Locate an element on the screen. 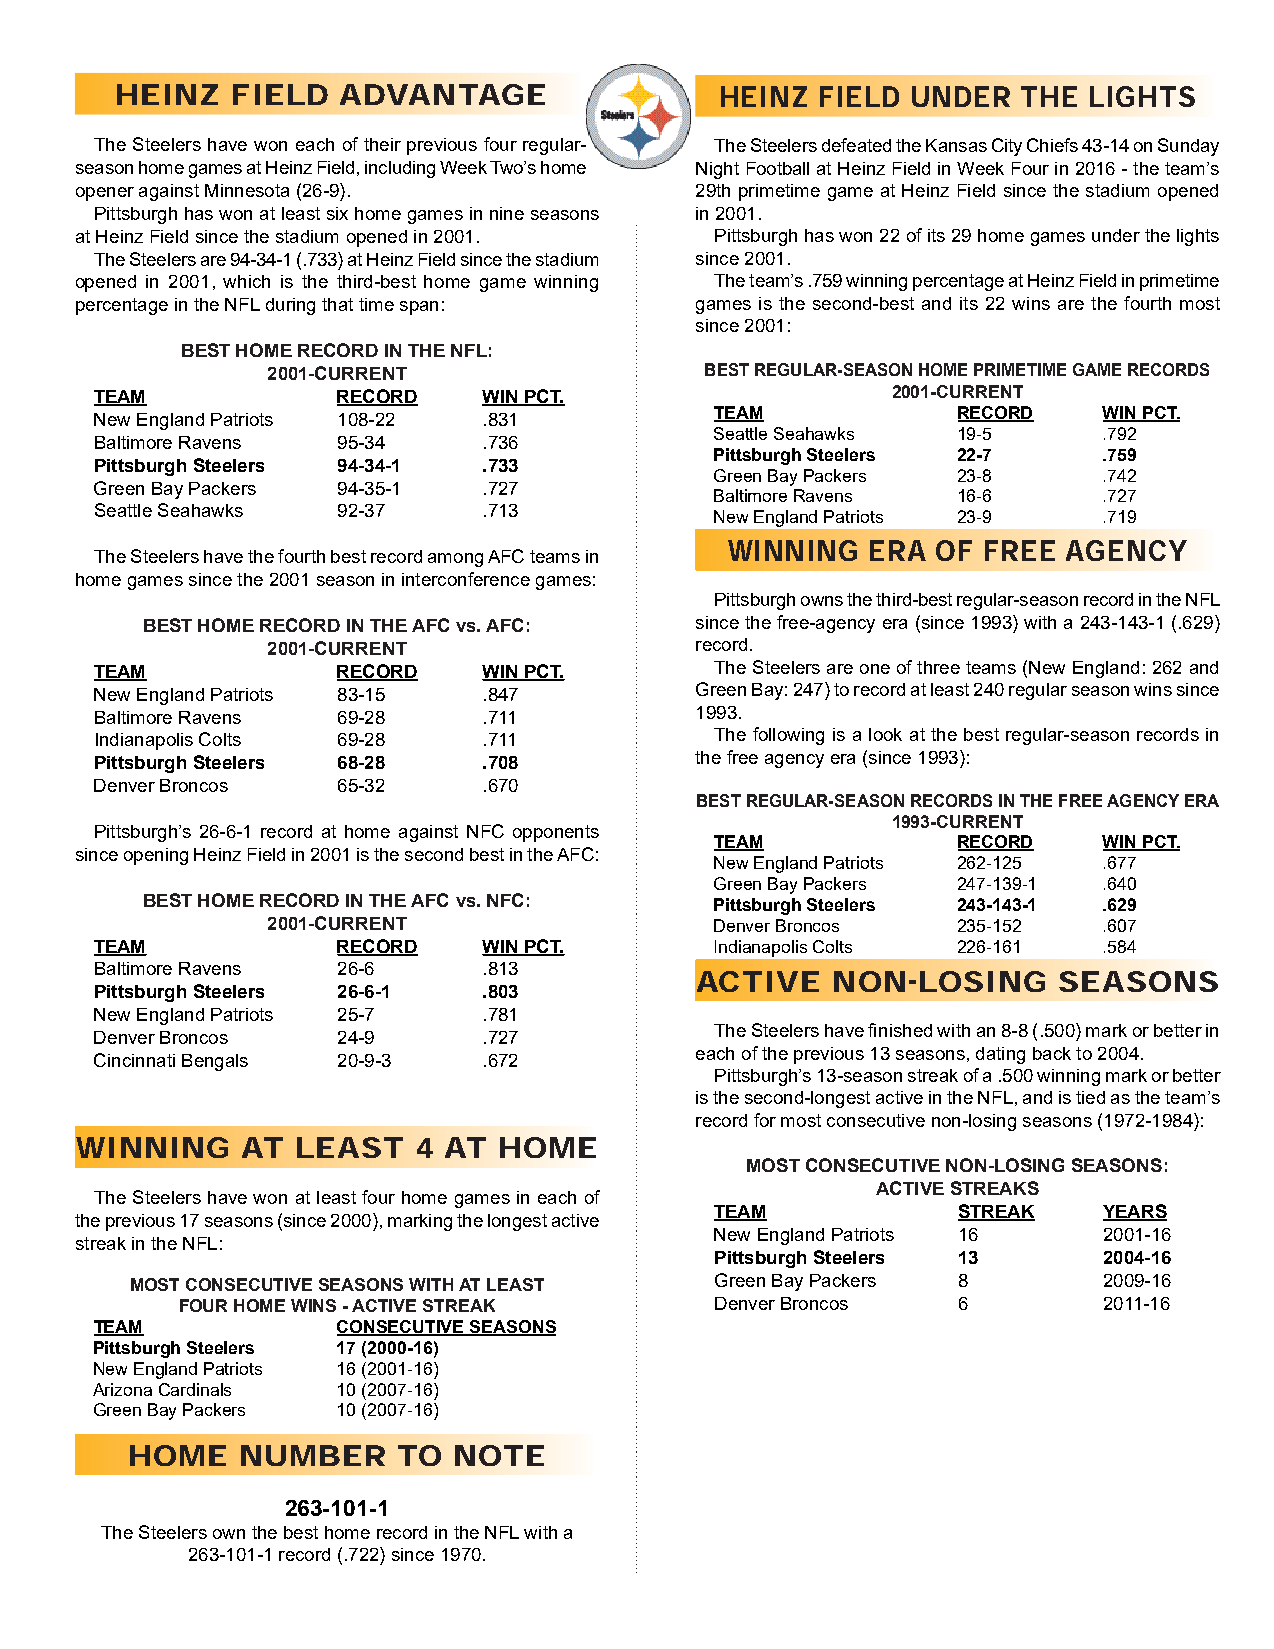 The image size is (1274, 1649). Minnesota is located at coordinates (247, 190).
